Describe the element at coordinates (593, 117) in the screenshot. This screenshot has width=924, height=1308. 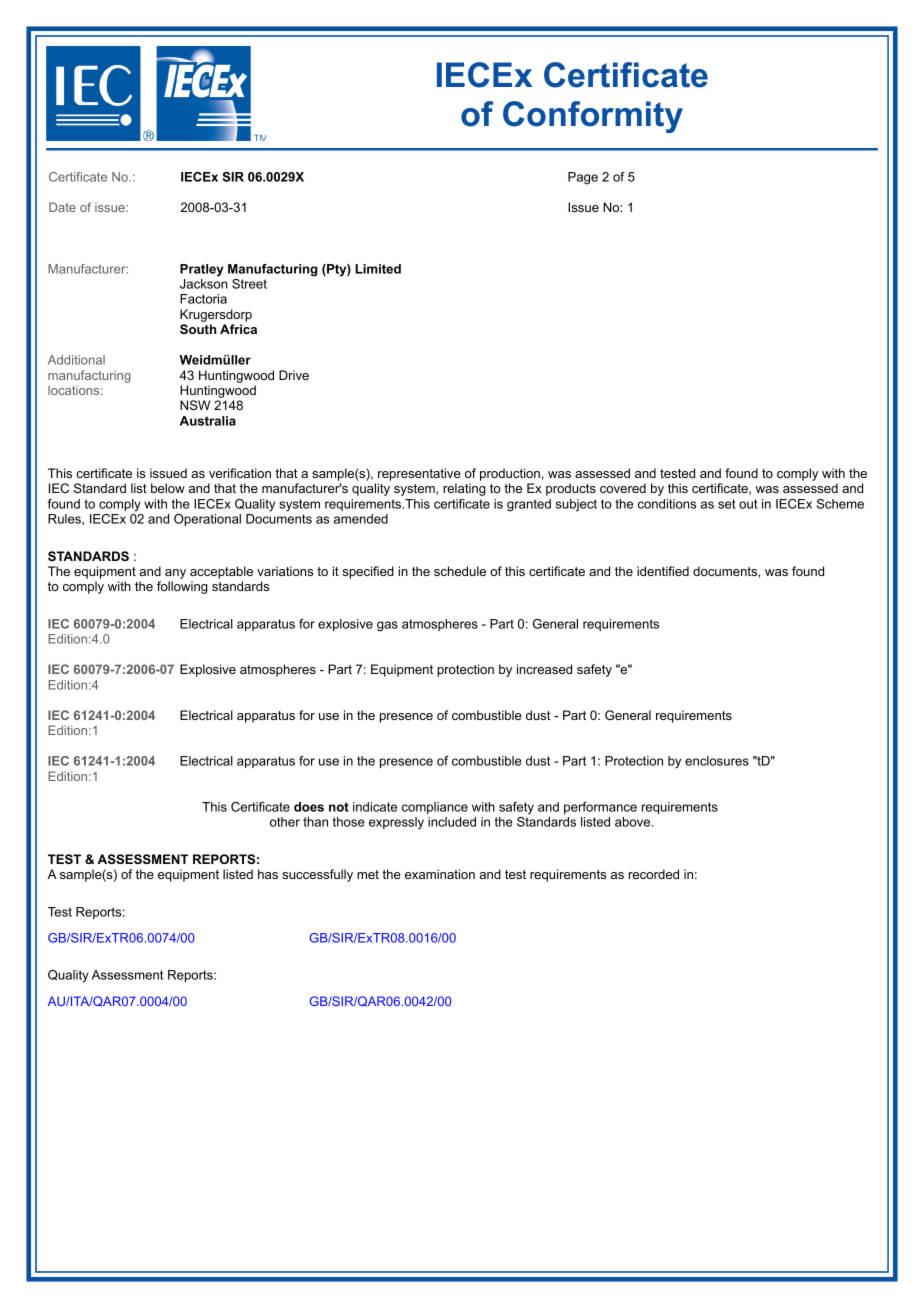
I see `Conformity` at that location.
